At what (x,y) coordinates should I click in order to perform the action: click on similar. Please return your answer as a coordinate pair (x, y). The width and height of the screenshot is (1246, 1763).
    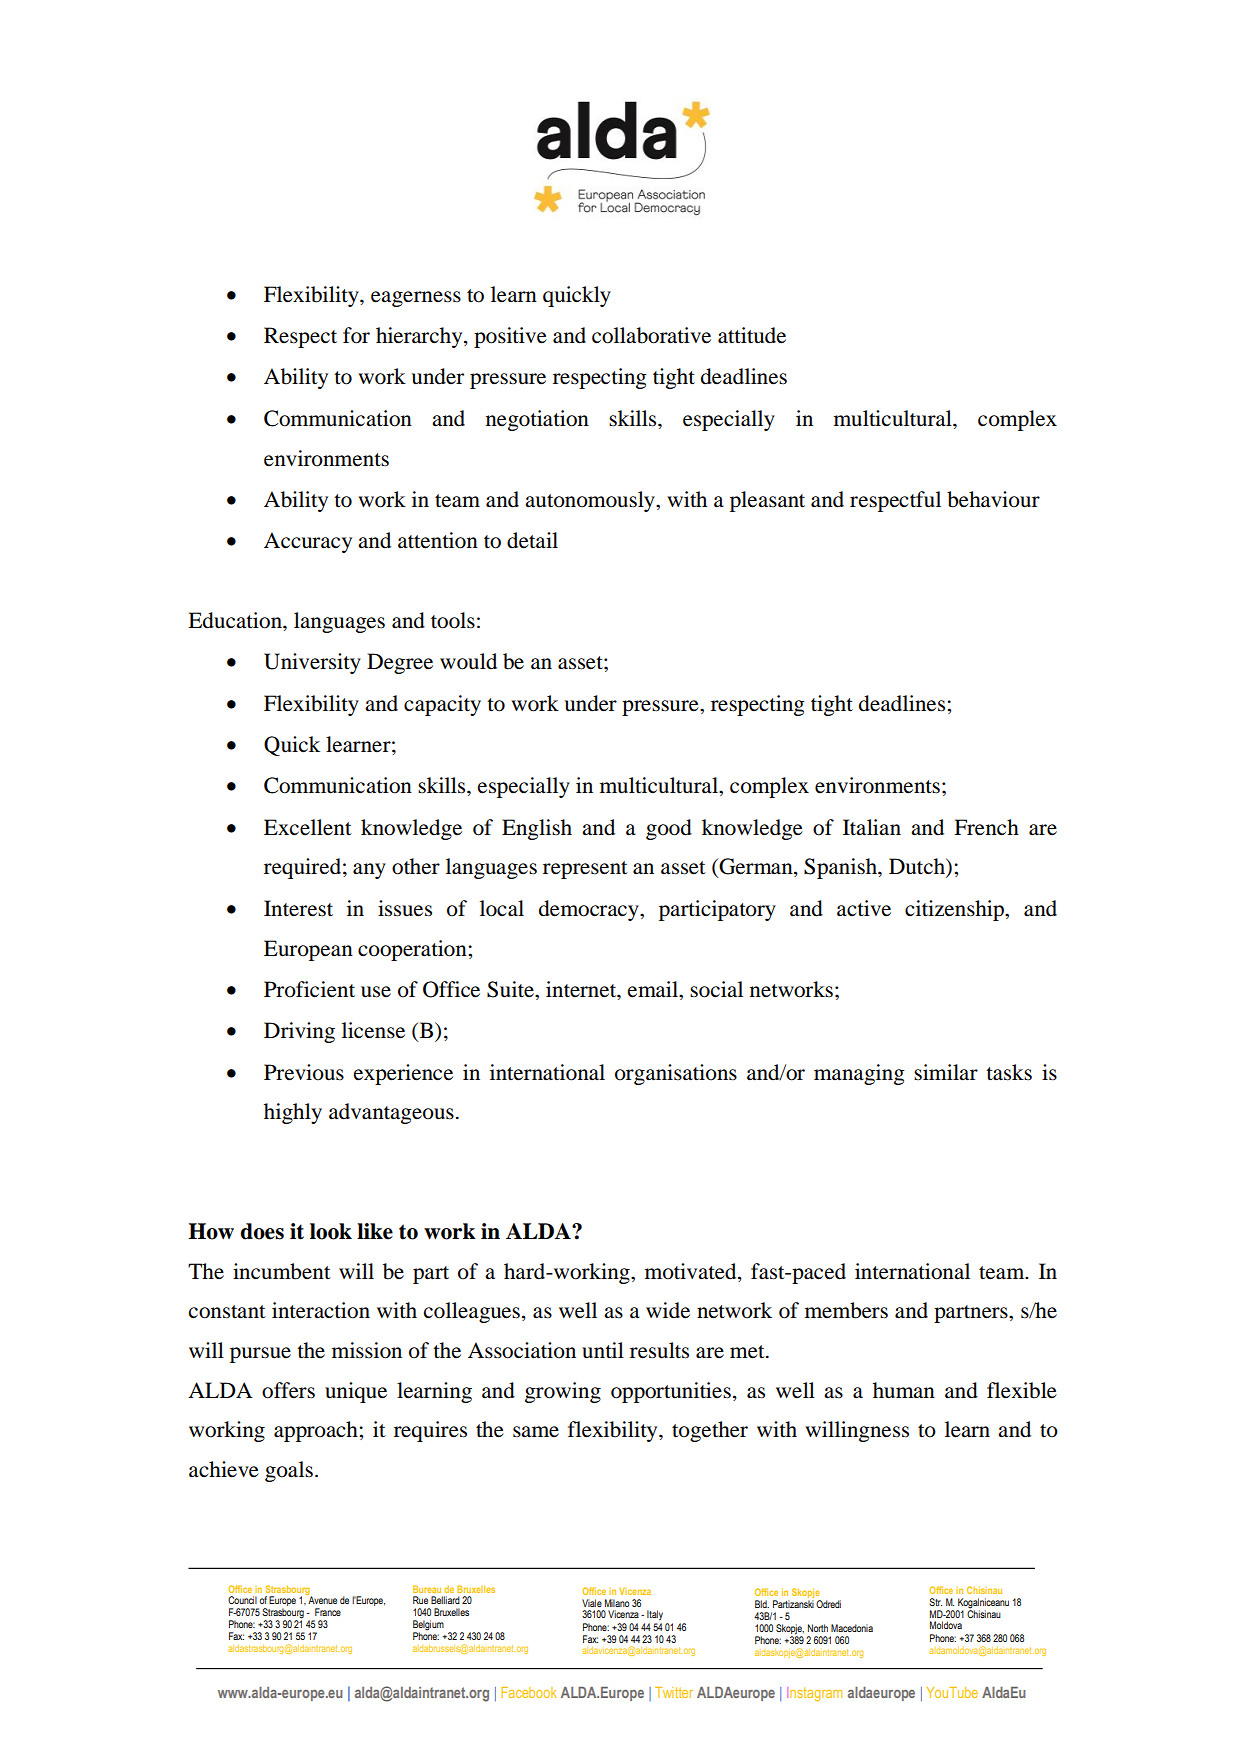
    Looking at the image, I should click on (946, 1072).
